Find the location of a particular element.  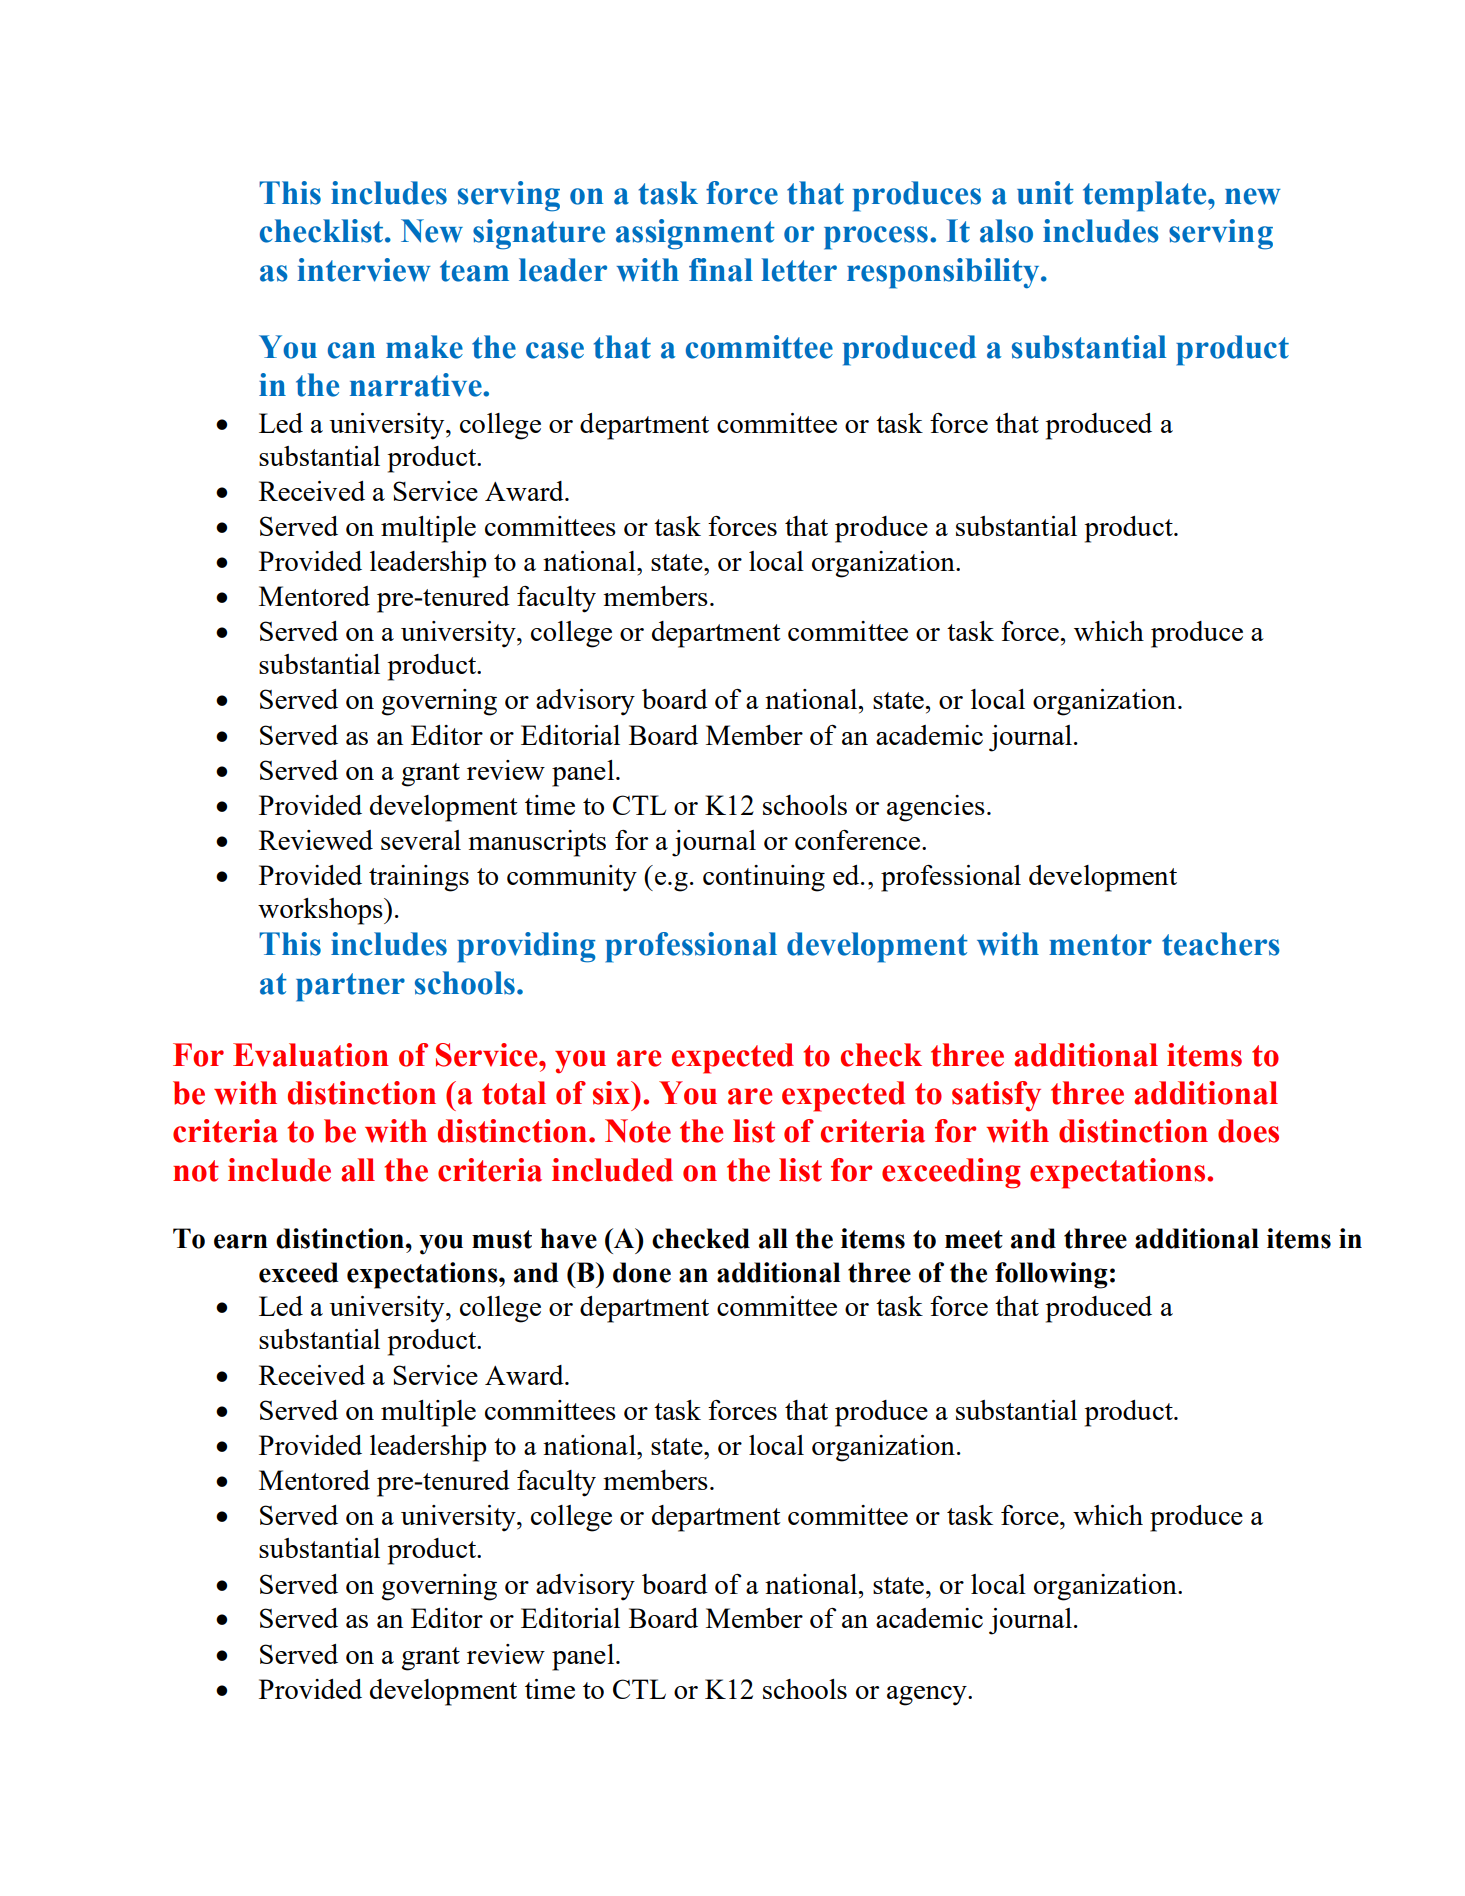

agency is located at coordinates (928, 1696).
